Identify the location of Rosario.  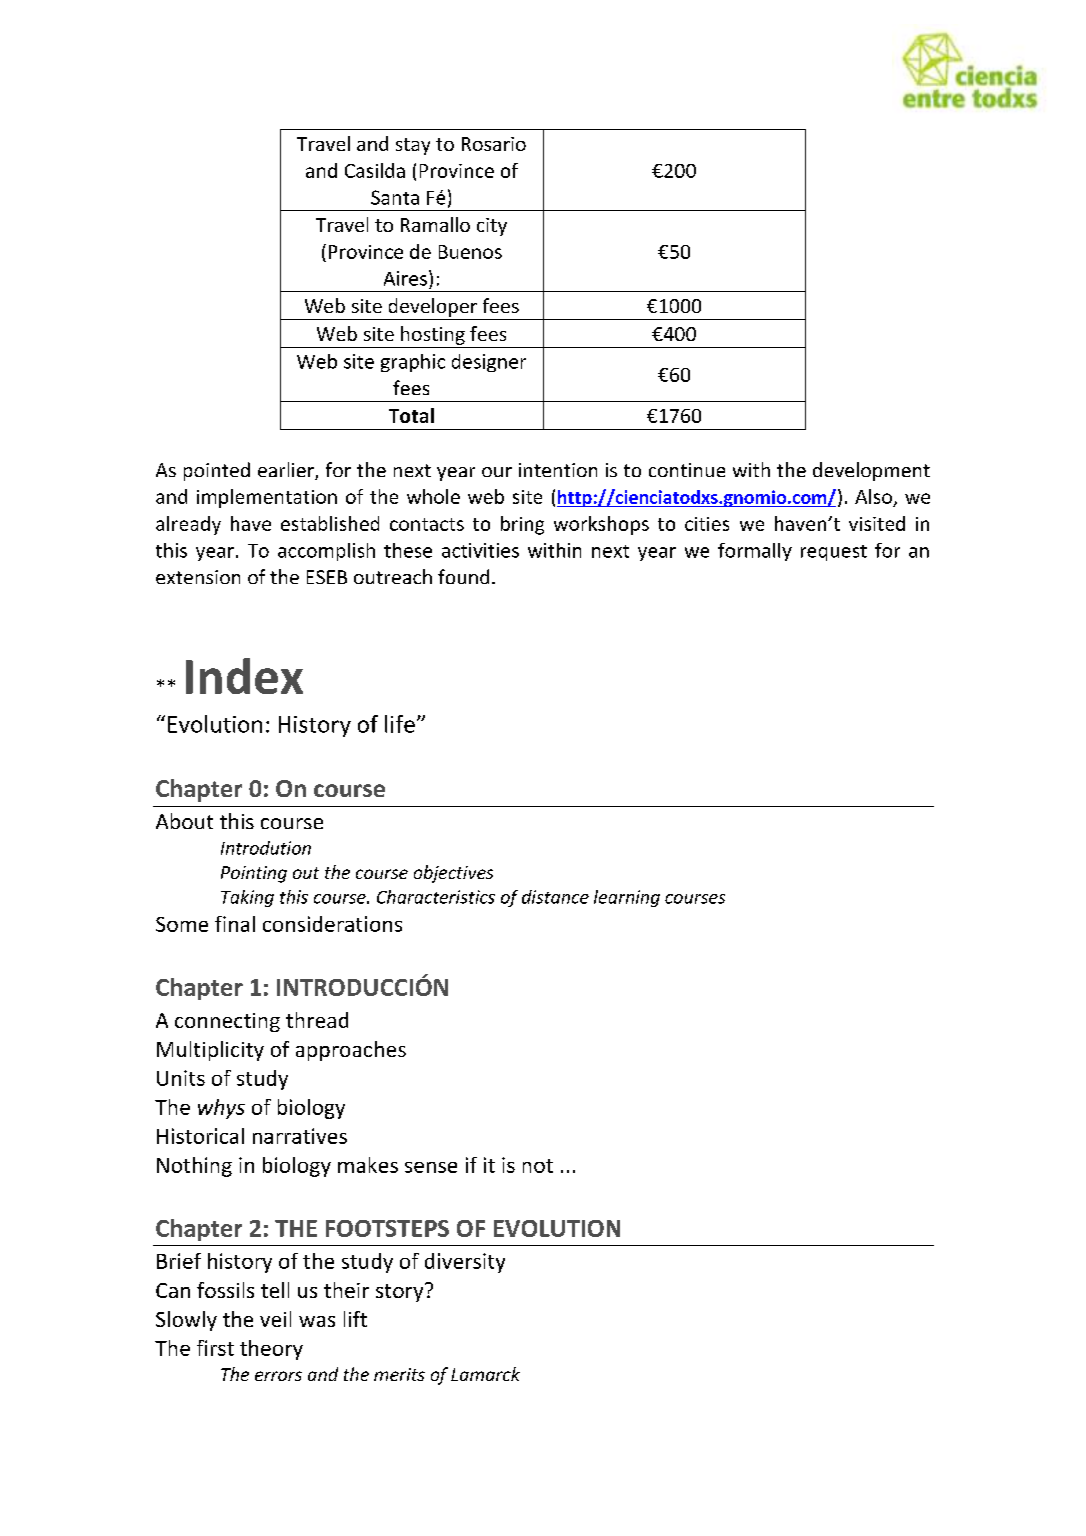
(494, 144).
